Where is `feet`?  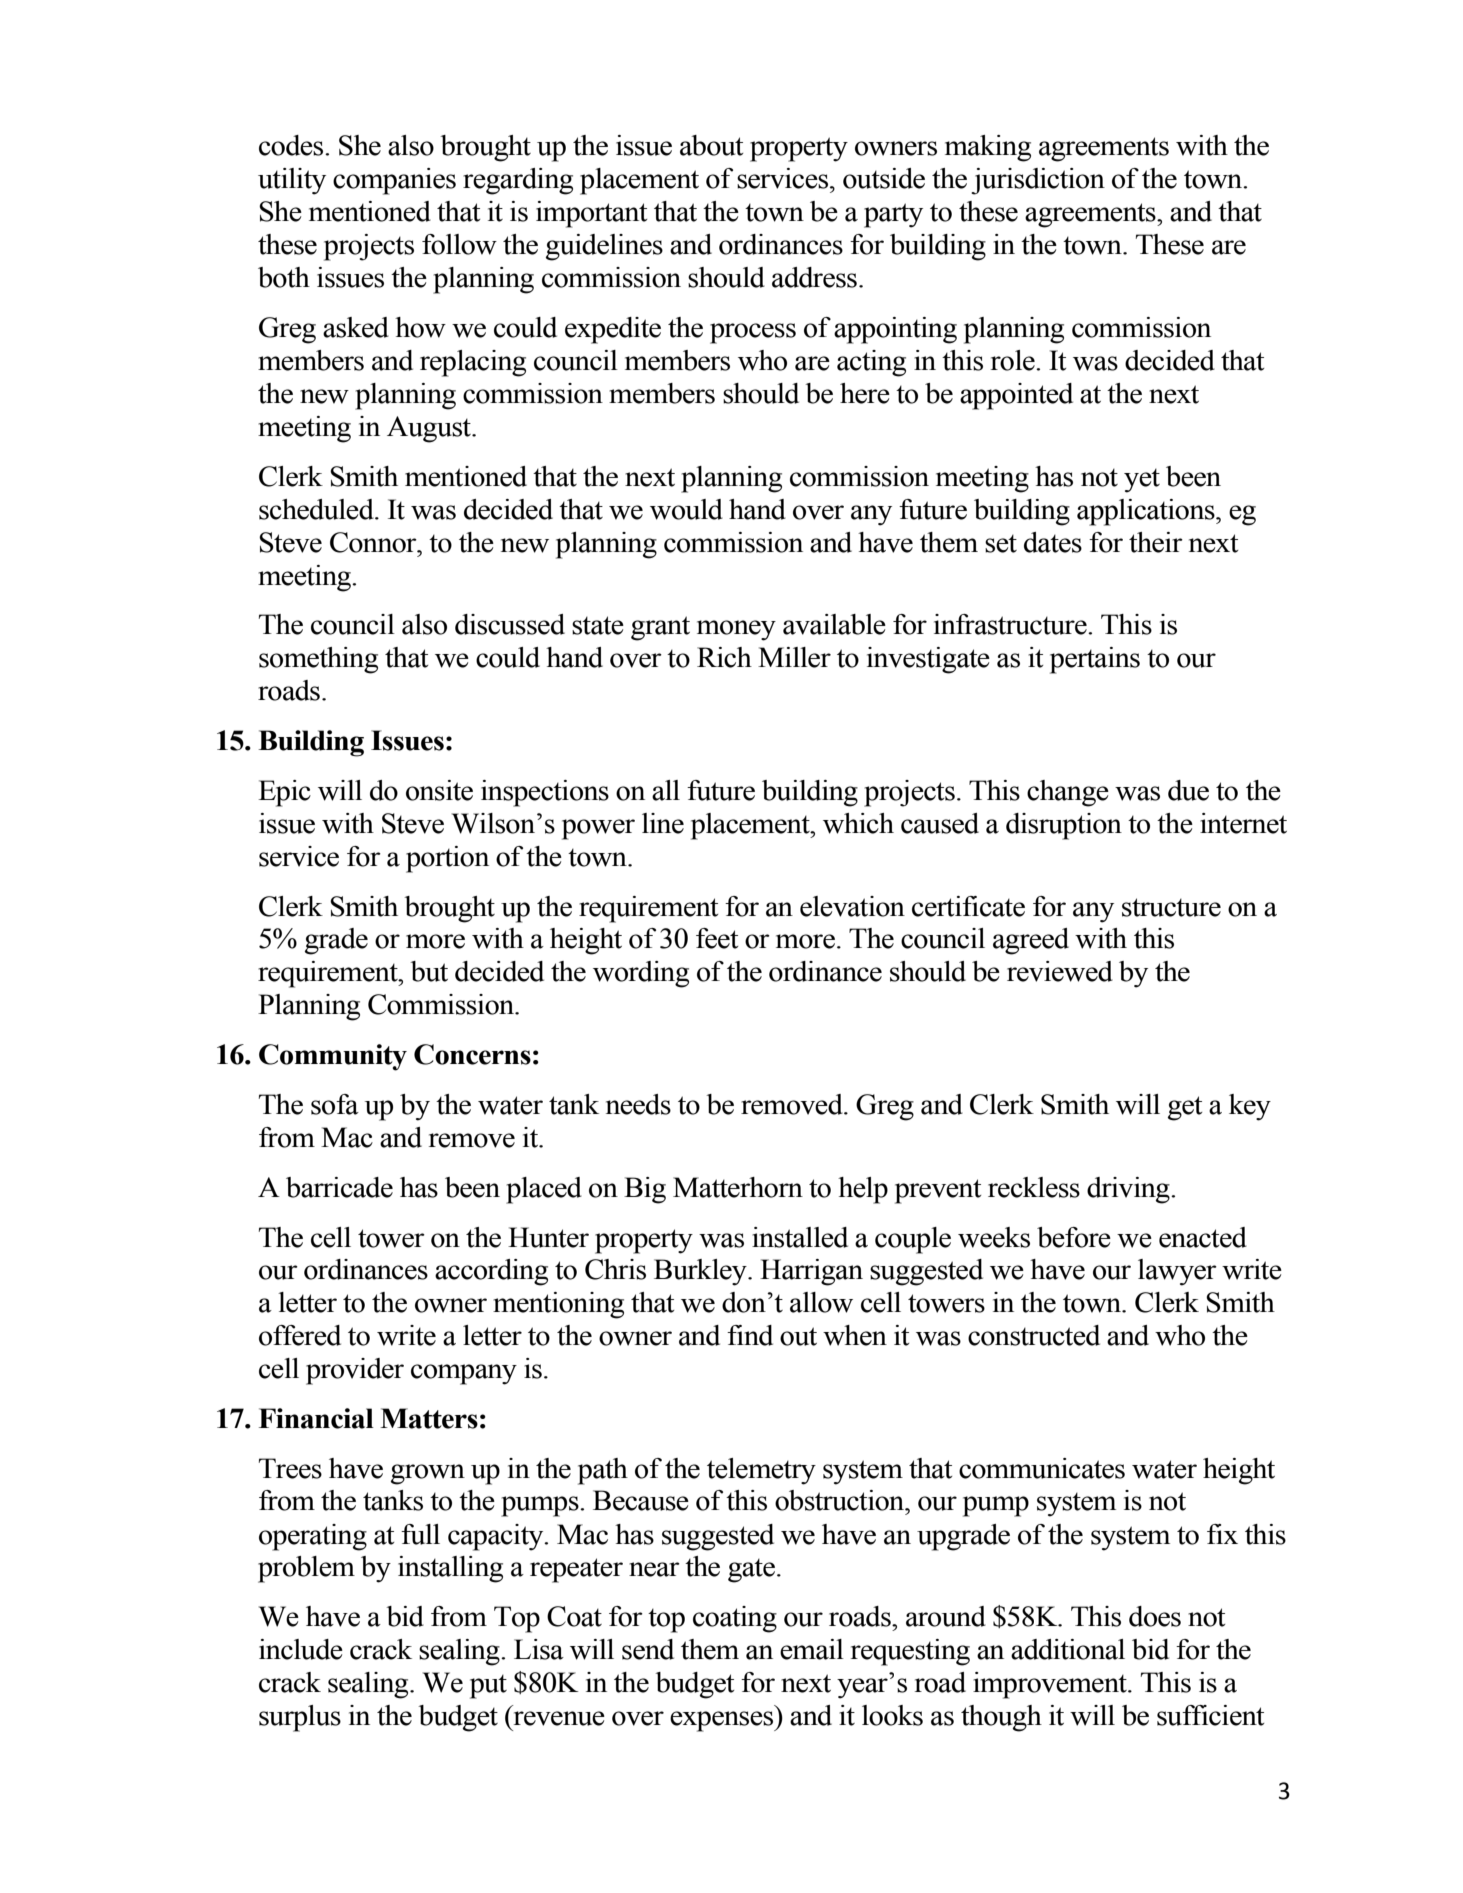
feet is located at coordinates (717, 938).
